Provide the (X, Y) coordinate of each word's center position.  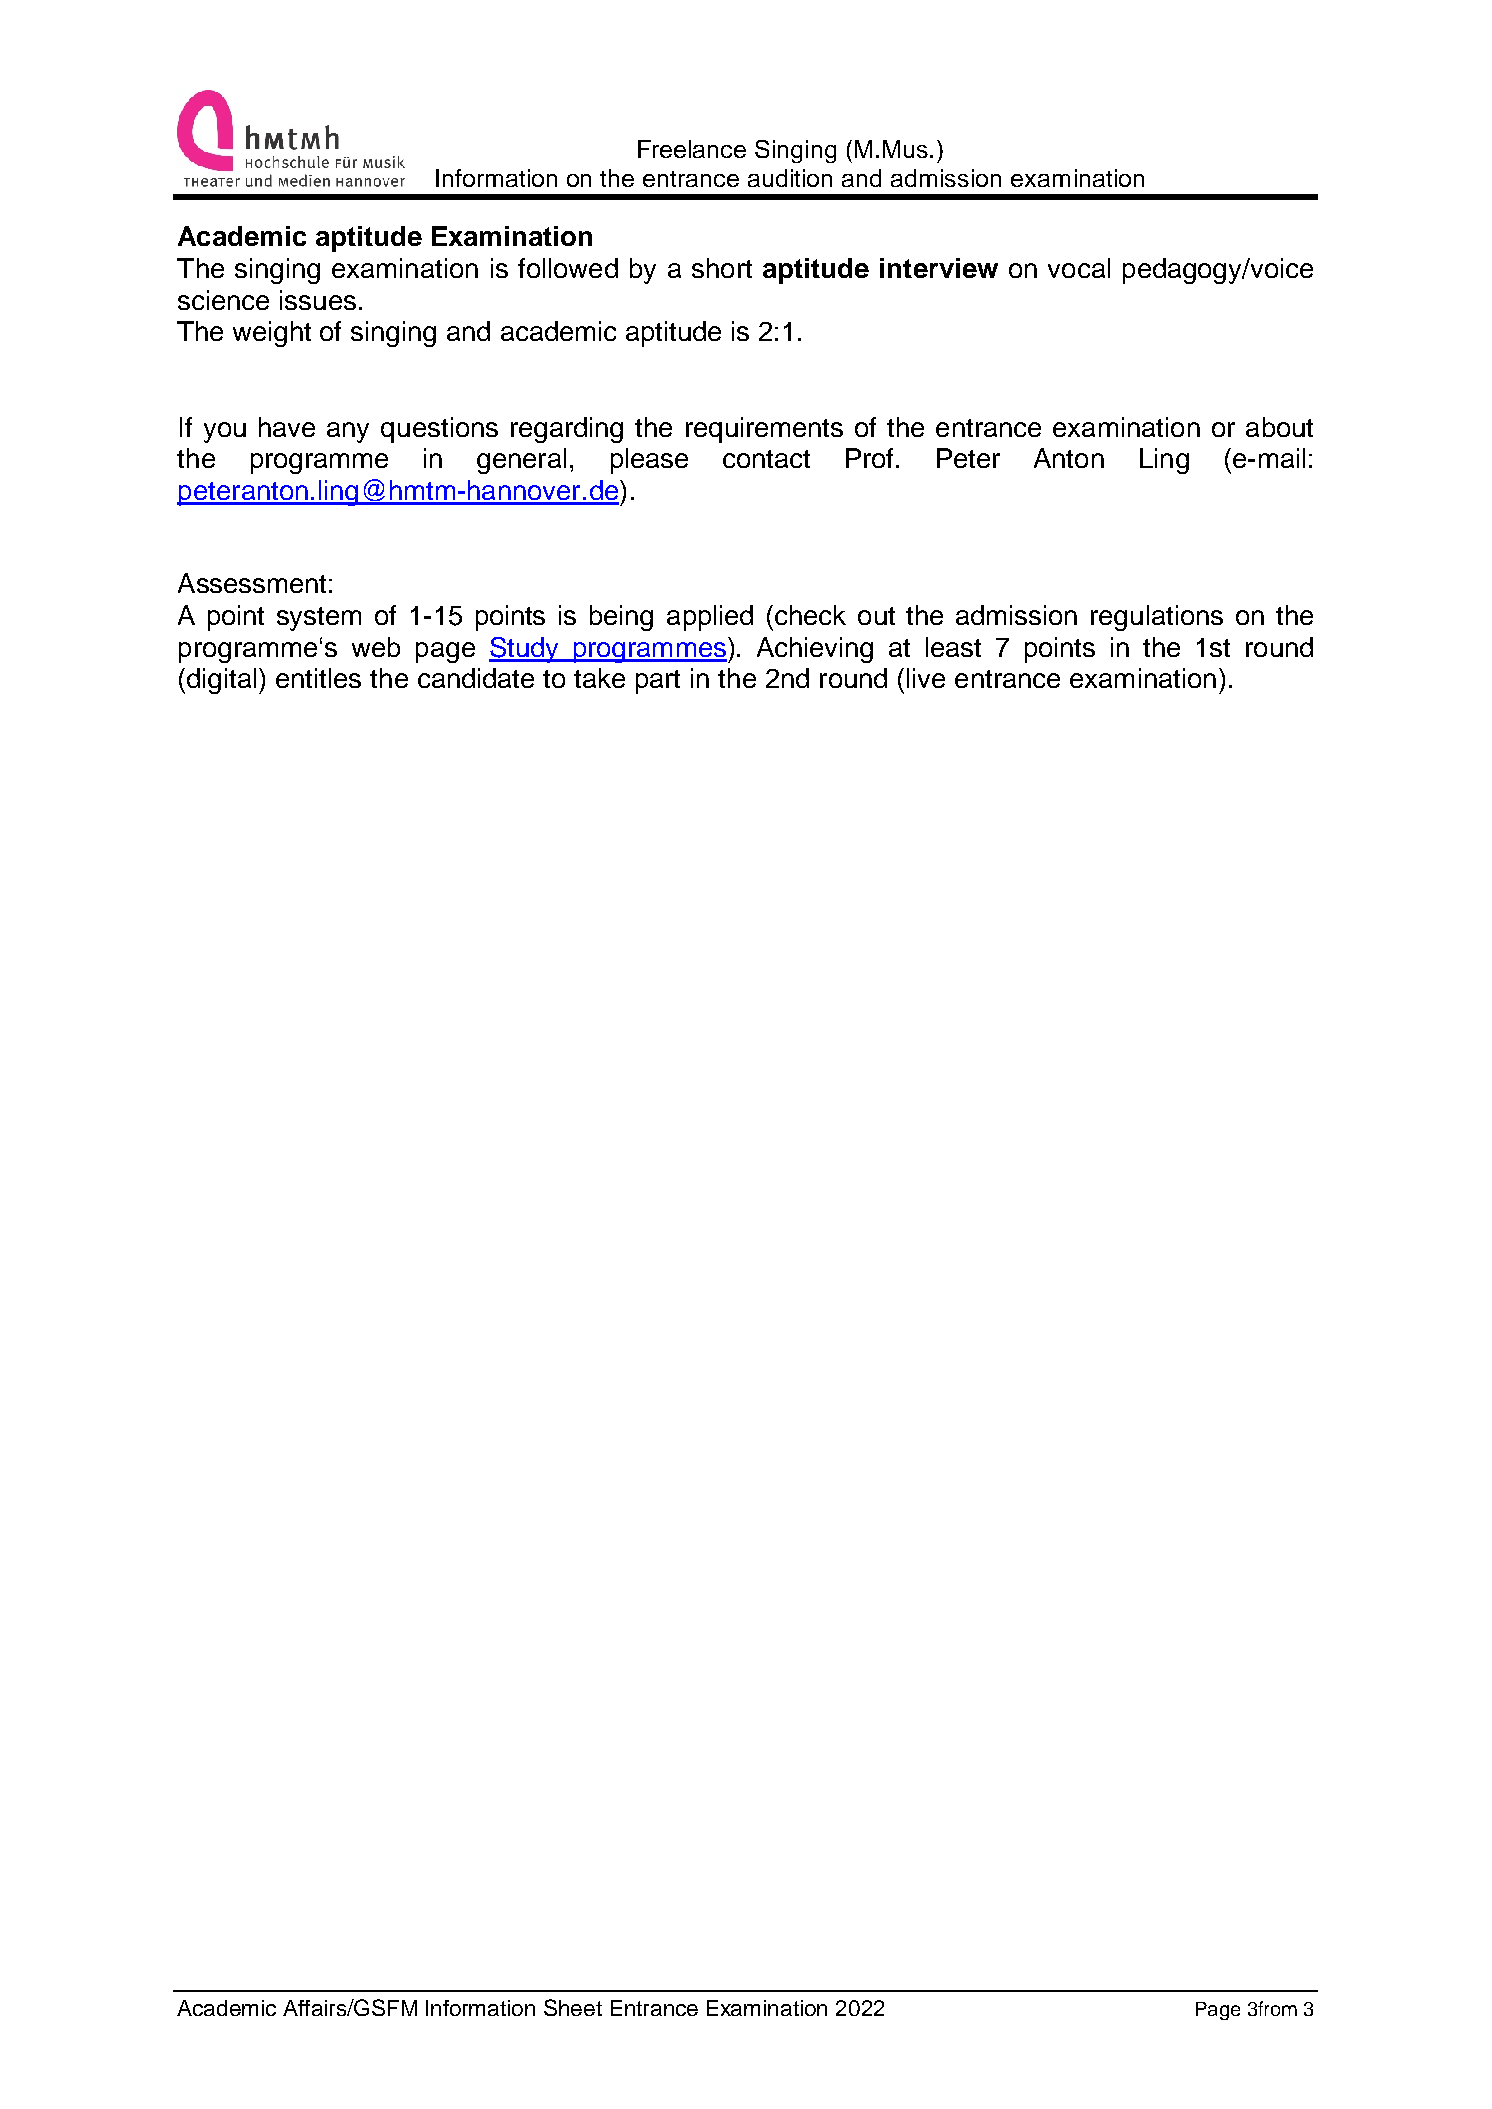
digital (223, 681)
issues (318, 300)
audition (790, 178)
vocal (1079, 268)
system (319, 619)
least (953, 647)
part (658, 682)
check (810, 615)
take (599, 678)
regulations (1157, 618)
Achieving (815, 650)
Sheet (573, 2007)
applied (710, 618)
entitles (318, 678)
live (926, 678)
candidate (476, 678)
